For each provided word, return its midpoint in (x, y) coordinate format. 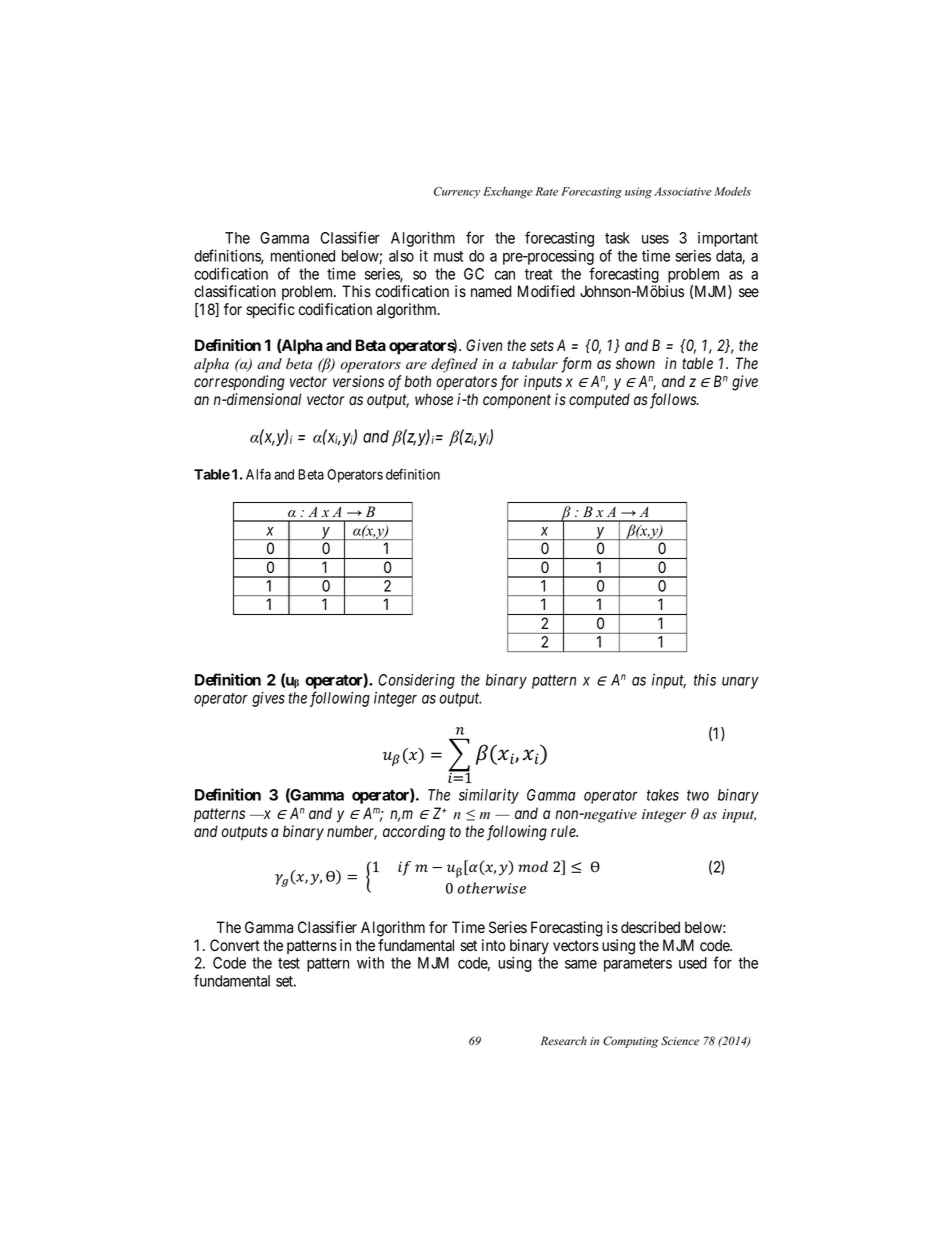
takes (663, 795)
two (698, 795)
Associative (682, 191)
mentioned (303, 256)
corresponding (239, 383)
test (289, 963)
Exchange (507, 193)
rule (564, 831)
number (352, 832)
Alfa (258, 474)
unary (740, 683)
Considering (416, 681)
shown (635, 363)
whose (434, 399)
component (517, 401)
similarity (489, 796)
